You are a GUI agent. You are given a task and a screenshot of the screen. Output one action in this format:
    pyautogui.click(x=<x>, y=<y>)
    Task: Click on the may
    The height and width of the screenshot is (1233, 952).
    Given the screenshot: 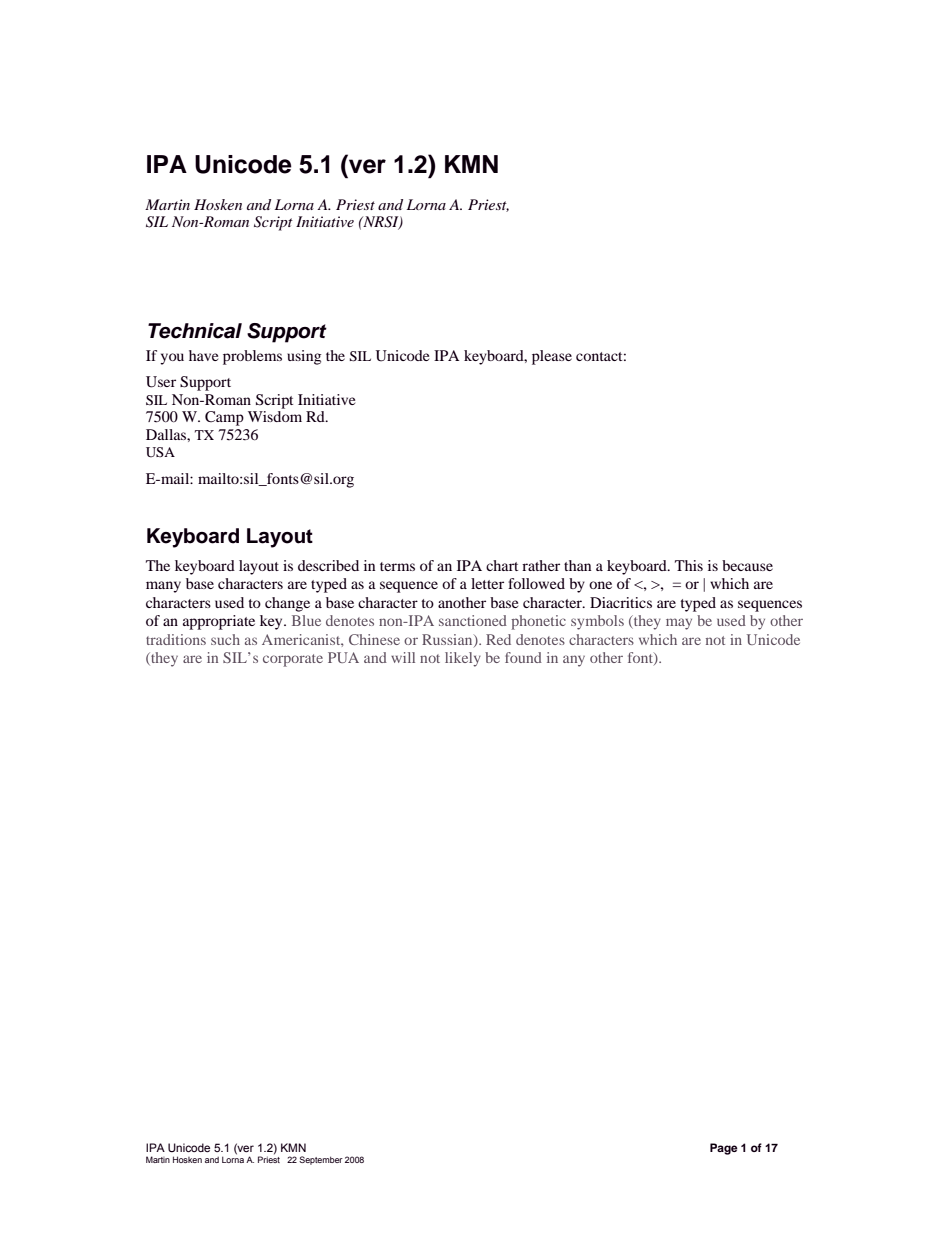 What is the action you would take?
    pyautogui.click(x=679, y=624)
